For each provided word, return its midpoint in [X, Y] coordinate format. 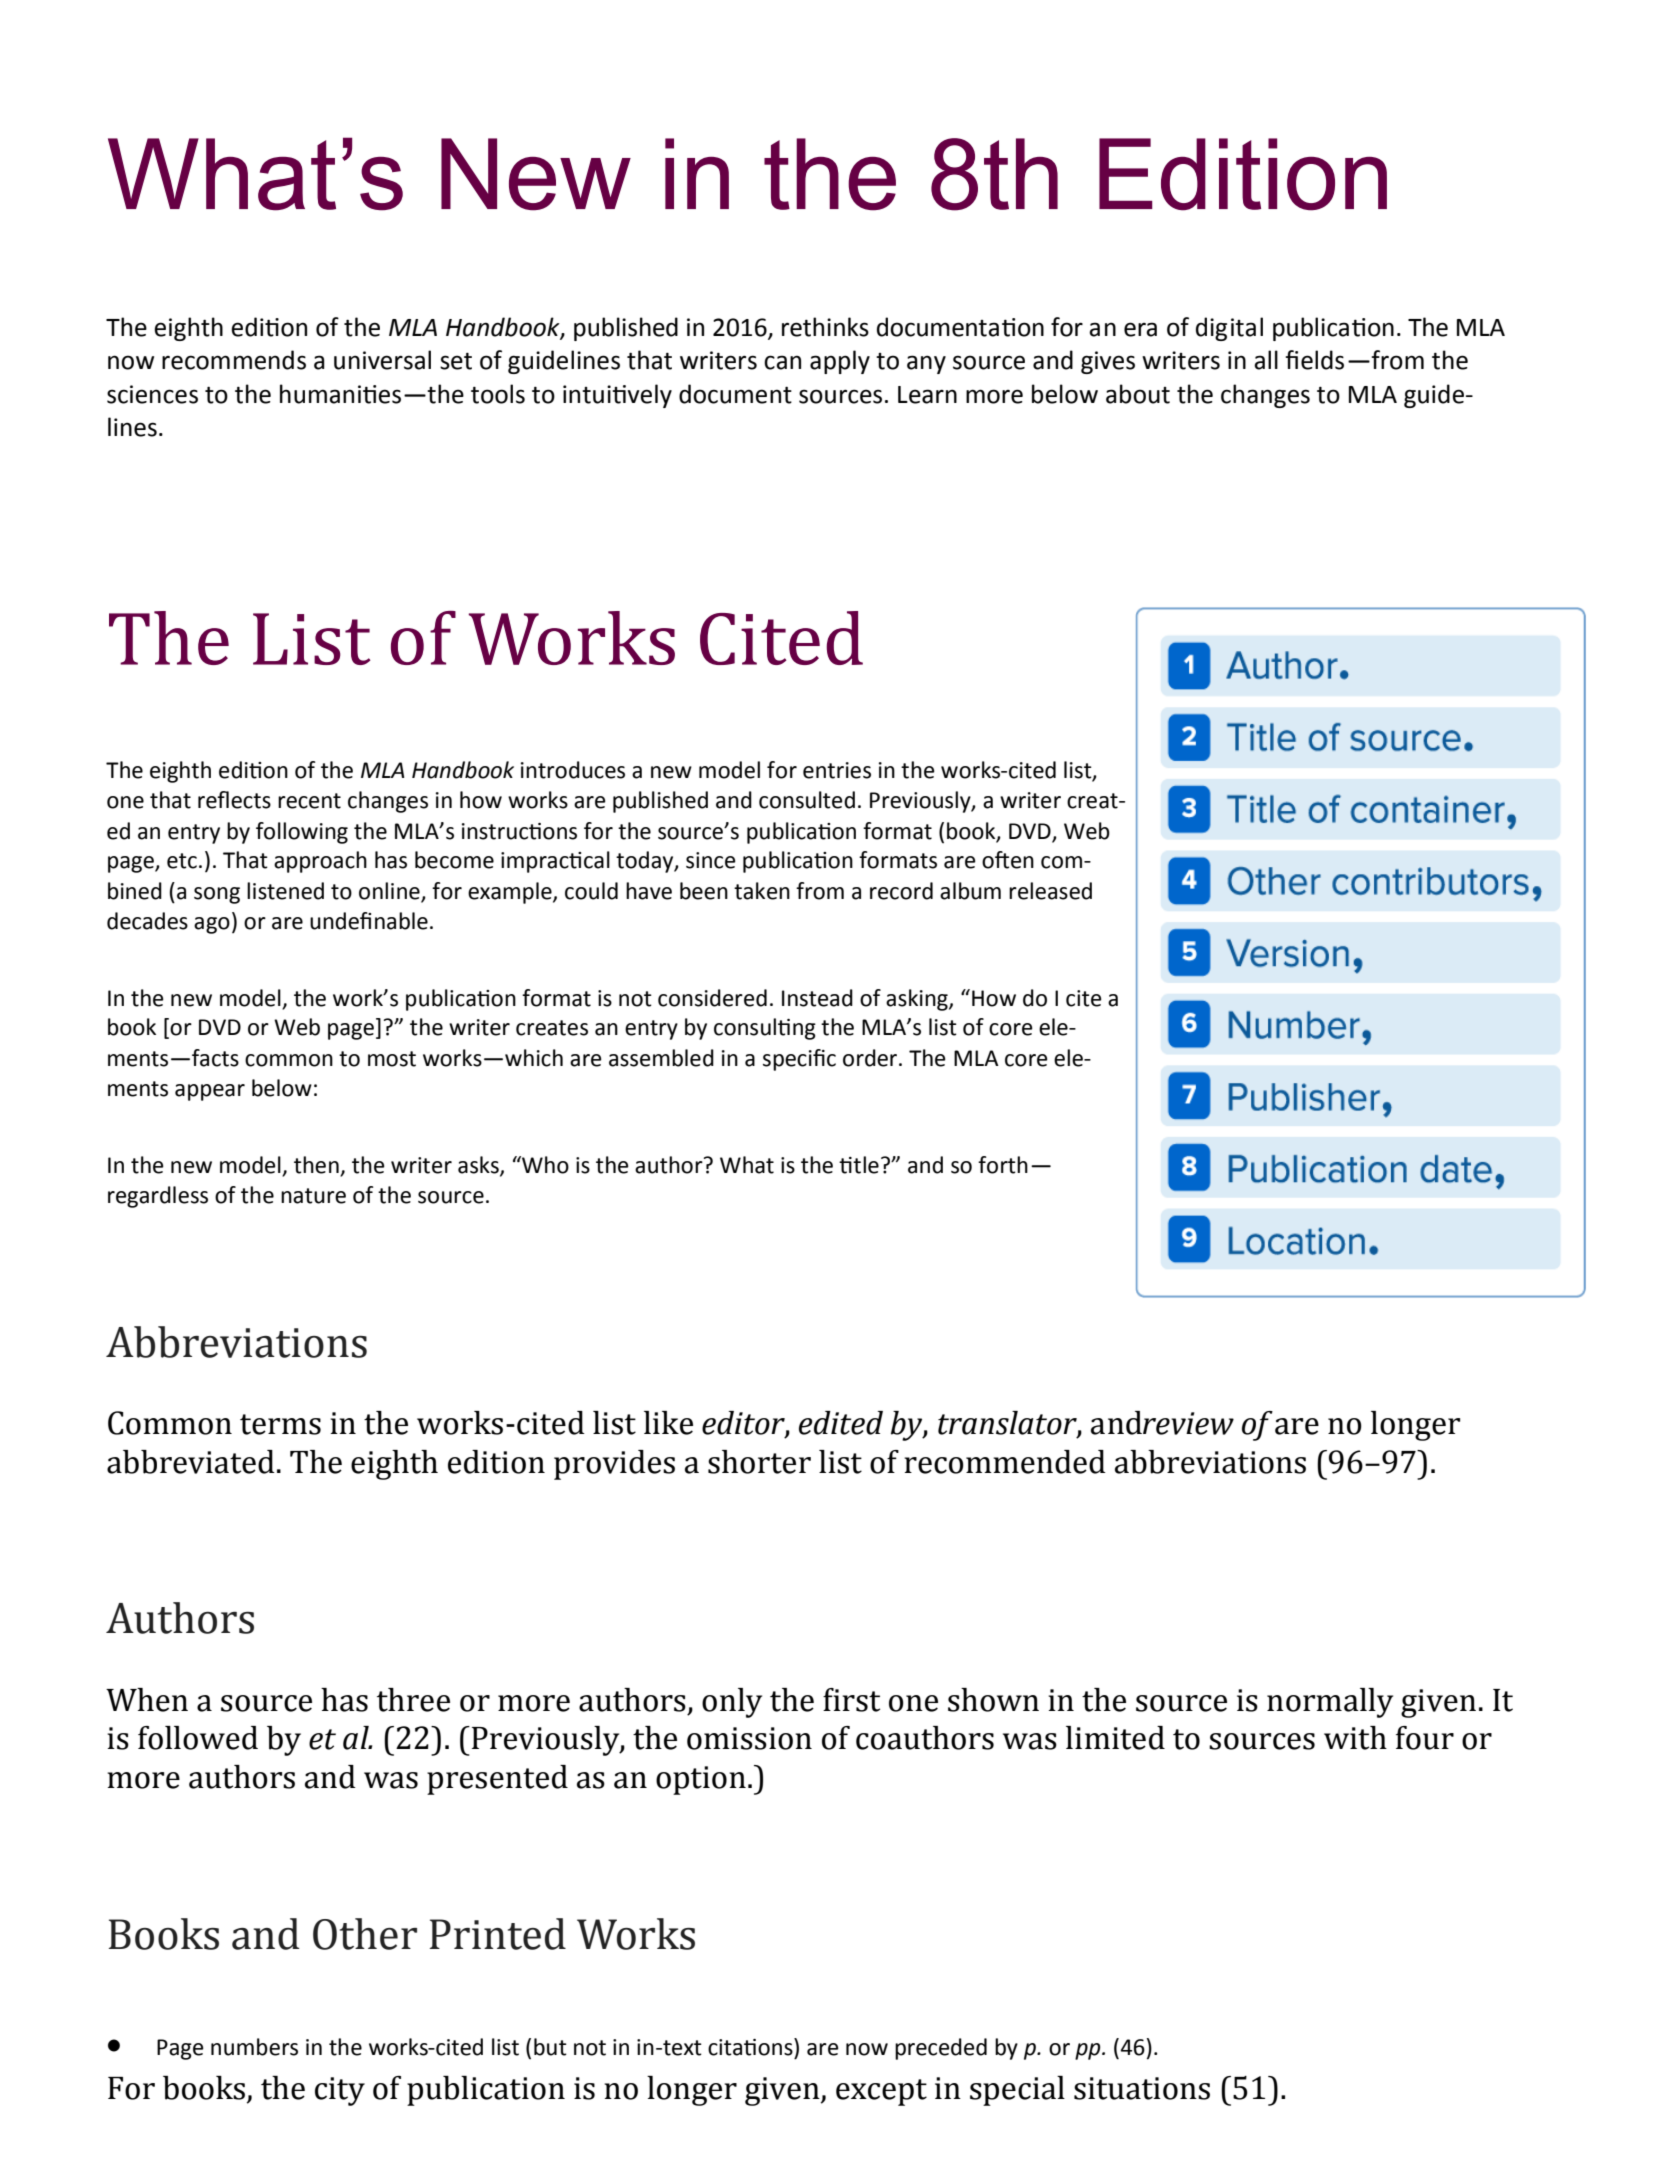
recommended [1005, 1462]
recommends [234, 360]
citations [751, 2047]
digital [1229, 329]
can [782, 362]
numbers [254, 2047]
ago [212, 925]
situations [1142, 2088]
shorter [759, 1462]
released [1050, 891]
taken [762, 891]
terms [280, 1424]
